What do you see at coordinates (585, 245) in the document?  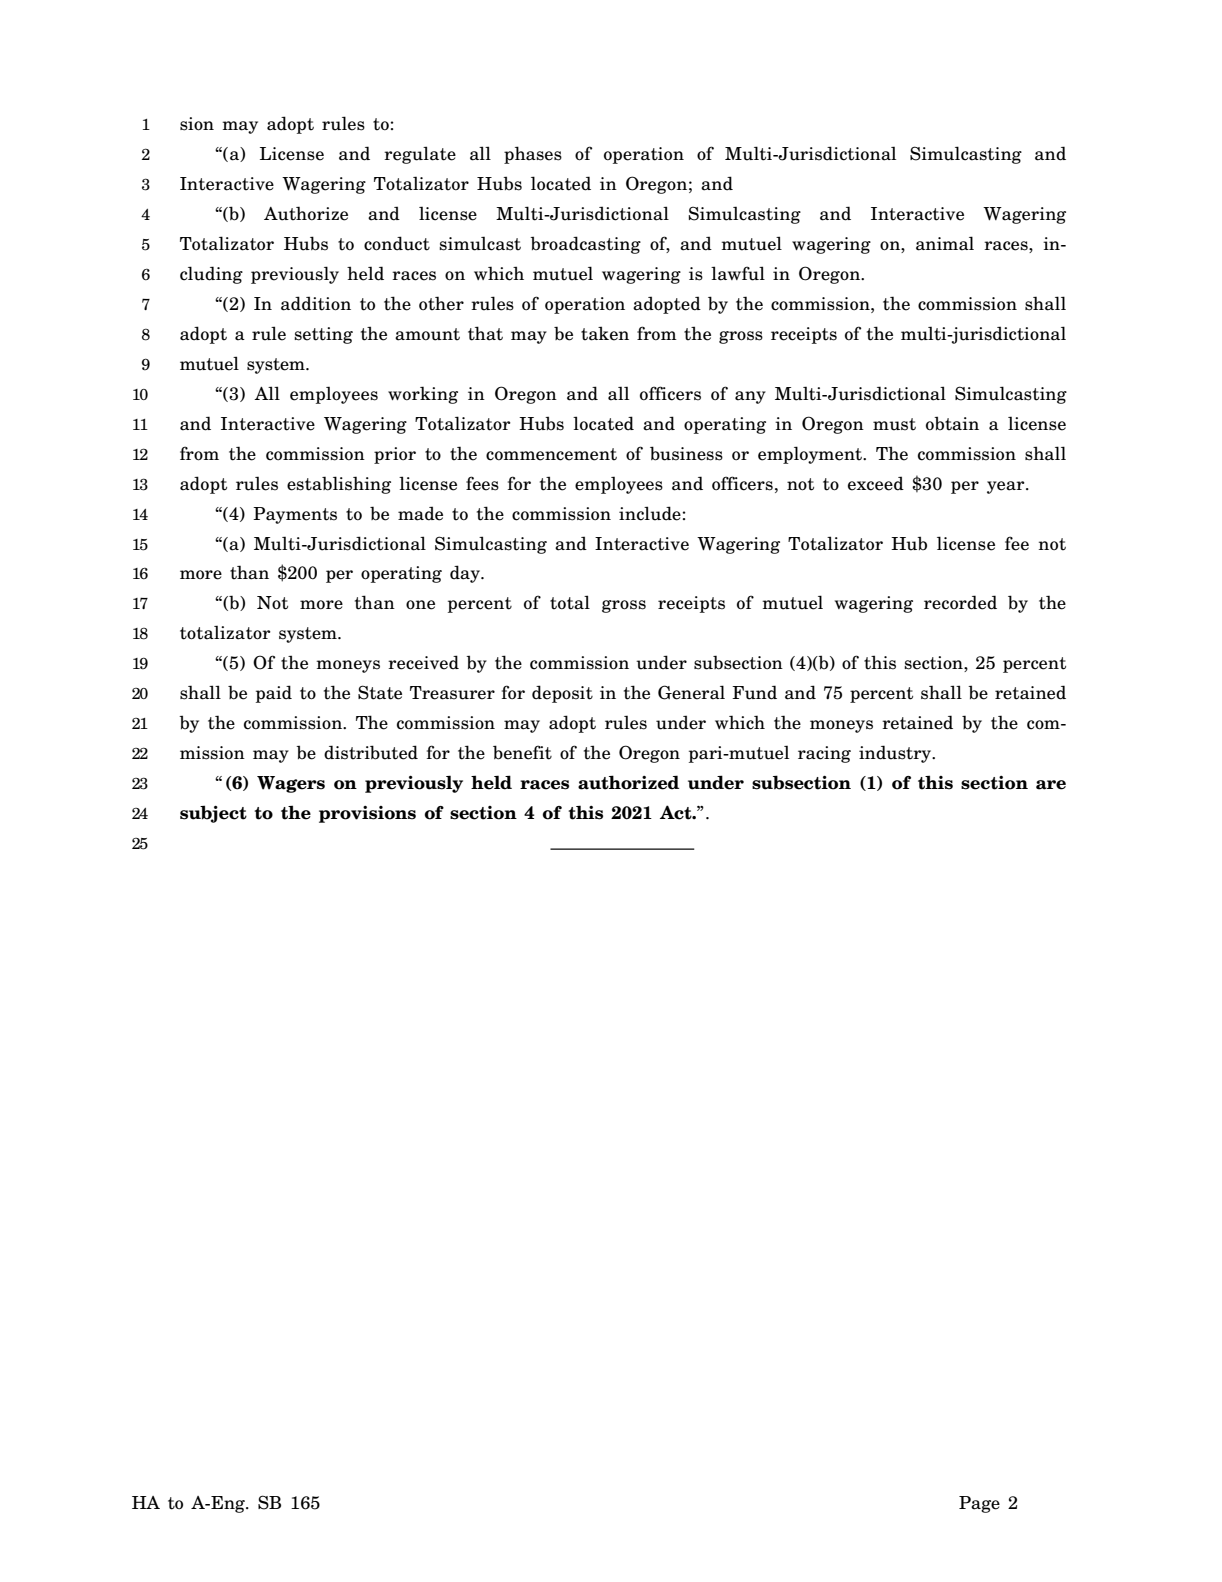 I see `broadcasting` at bounding box center [585, 245].
